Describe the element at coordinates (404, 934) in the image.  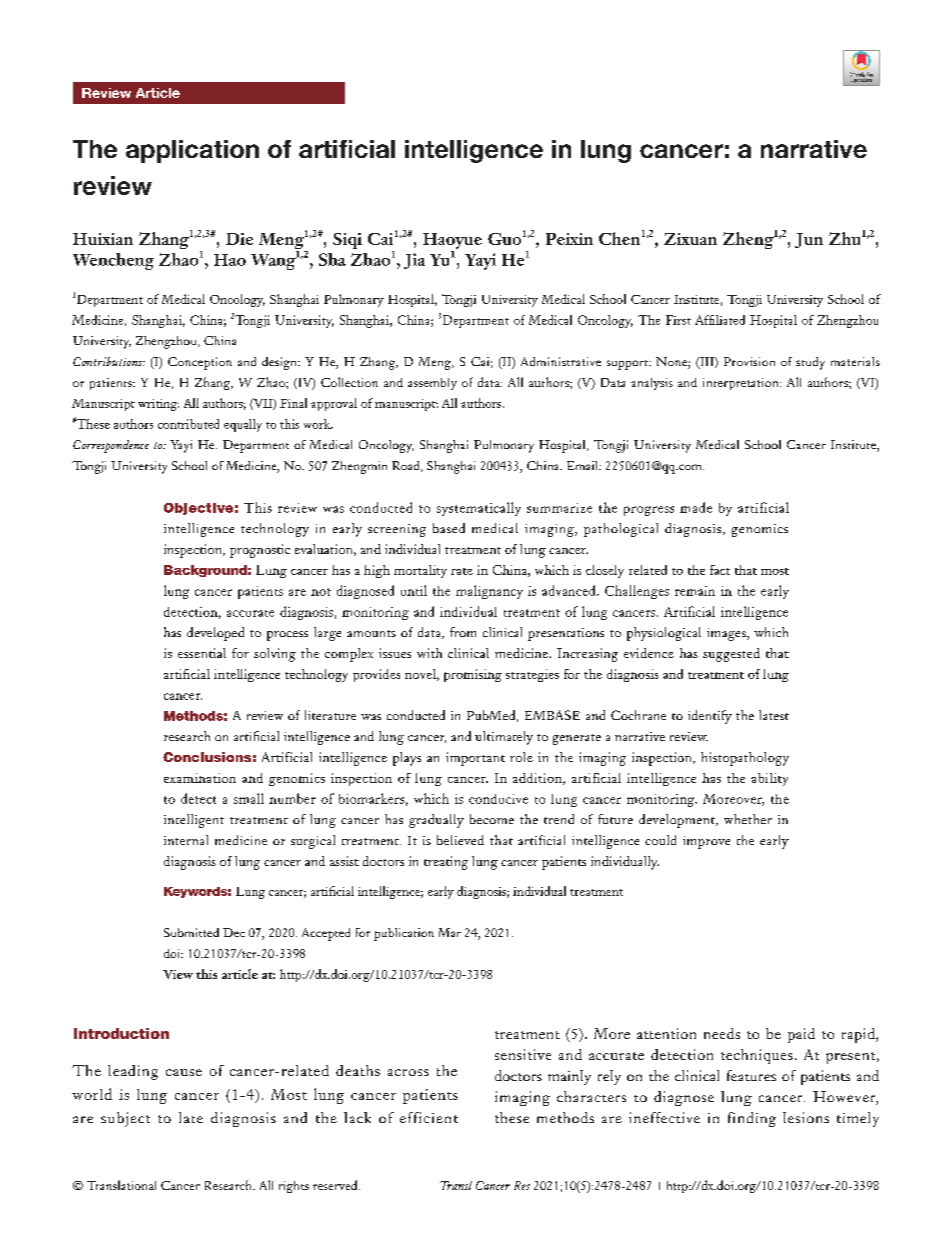
I see `publication` at that location.
